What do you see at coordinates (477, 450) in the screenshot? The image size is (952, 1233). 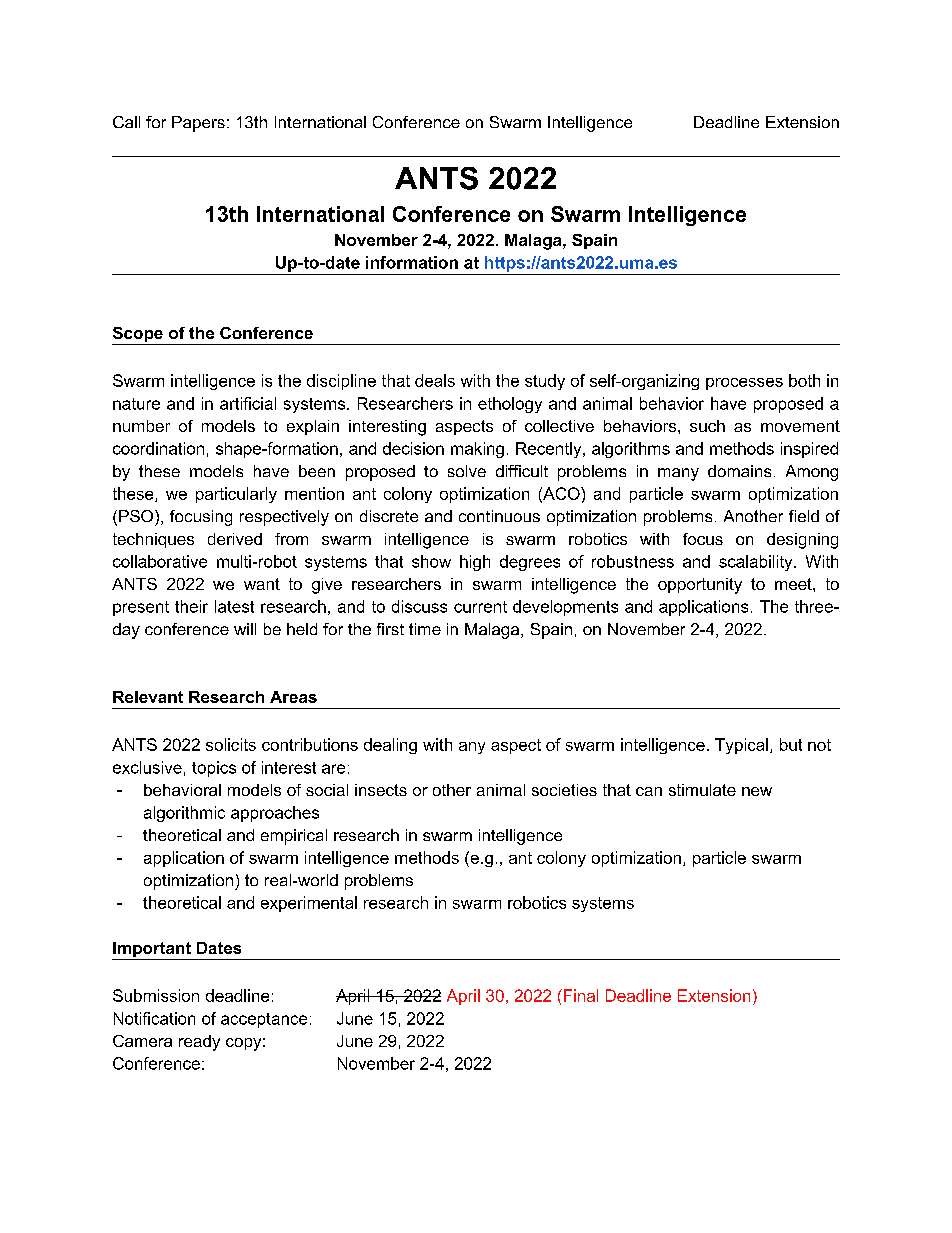 I see `making` at bounding box center [477, 450].
